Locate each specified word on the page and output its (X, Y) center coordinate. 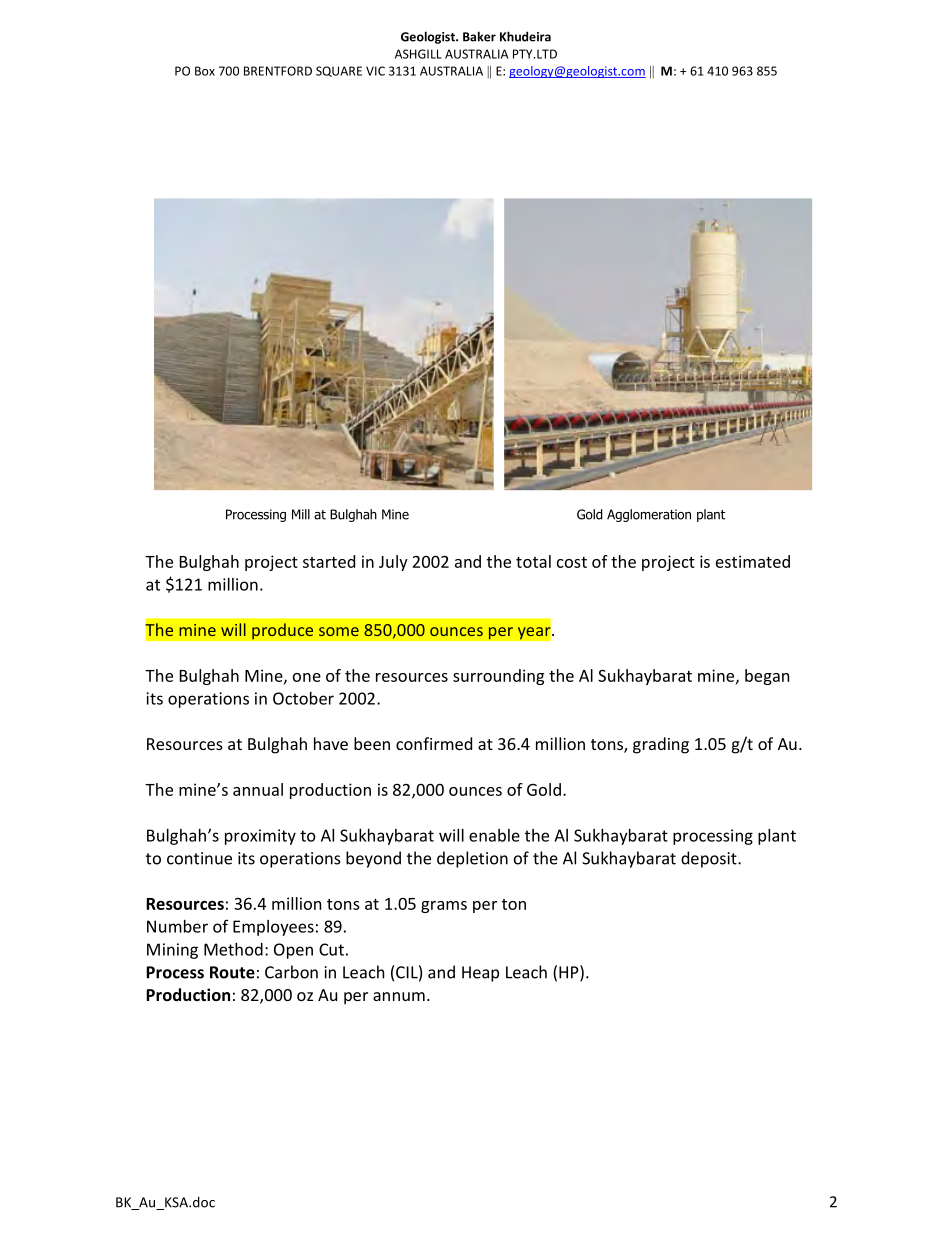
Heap (480, 974)
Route (232, 972)
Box (205, 71)
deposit (710, 859)
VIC (375, 71)
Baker (479, 36)
